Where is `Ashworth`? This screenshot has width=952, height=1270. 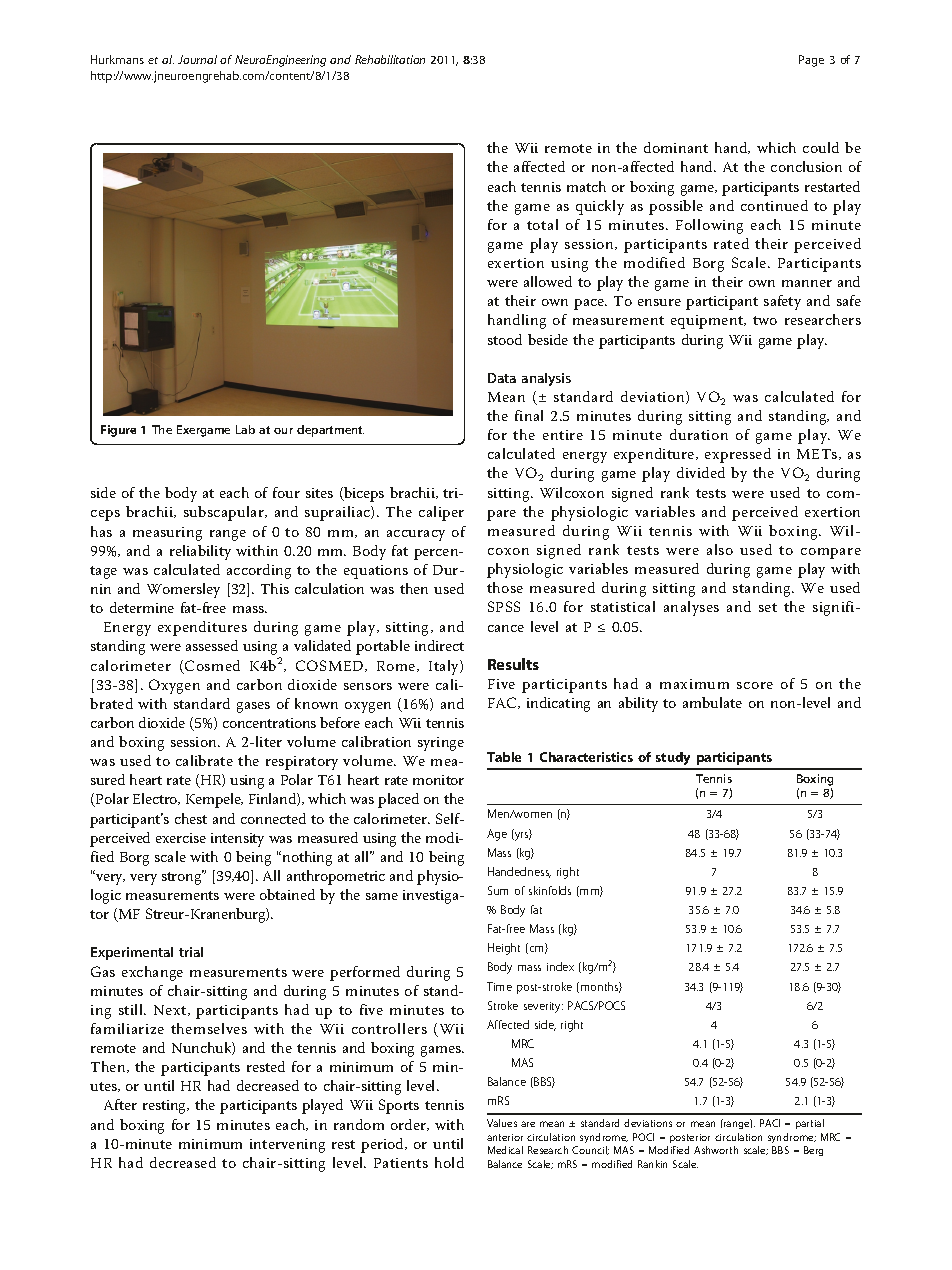 Ashworth is located at coordinates (716, 1150).
